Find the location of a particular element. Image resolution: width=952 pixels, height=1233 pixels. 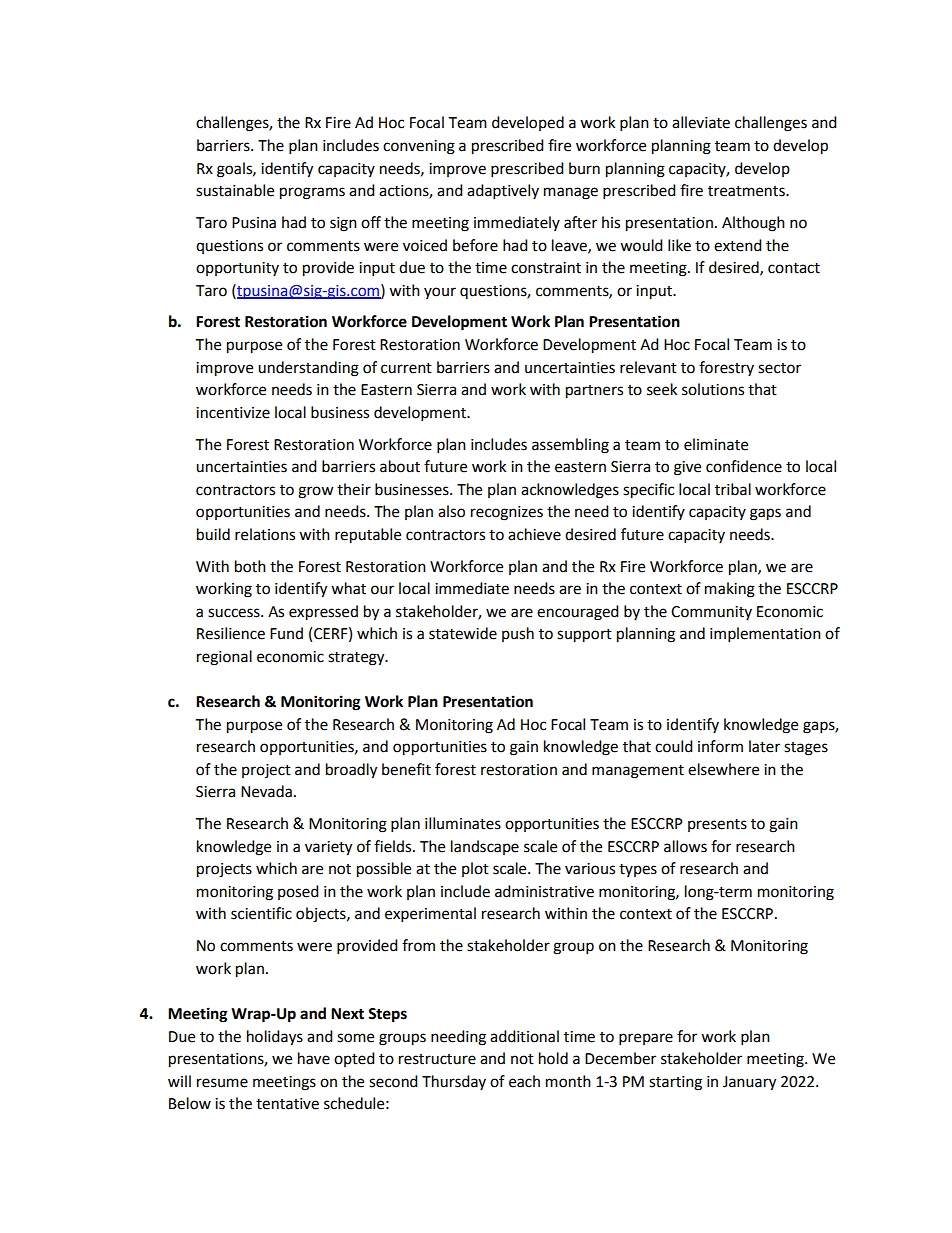

tribal is located at coordinates (733, 489).
